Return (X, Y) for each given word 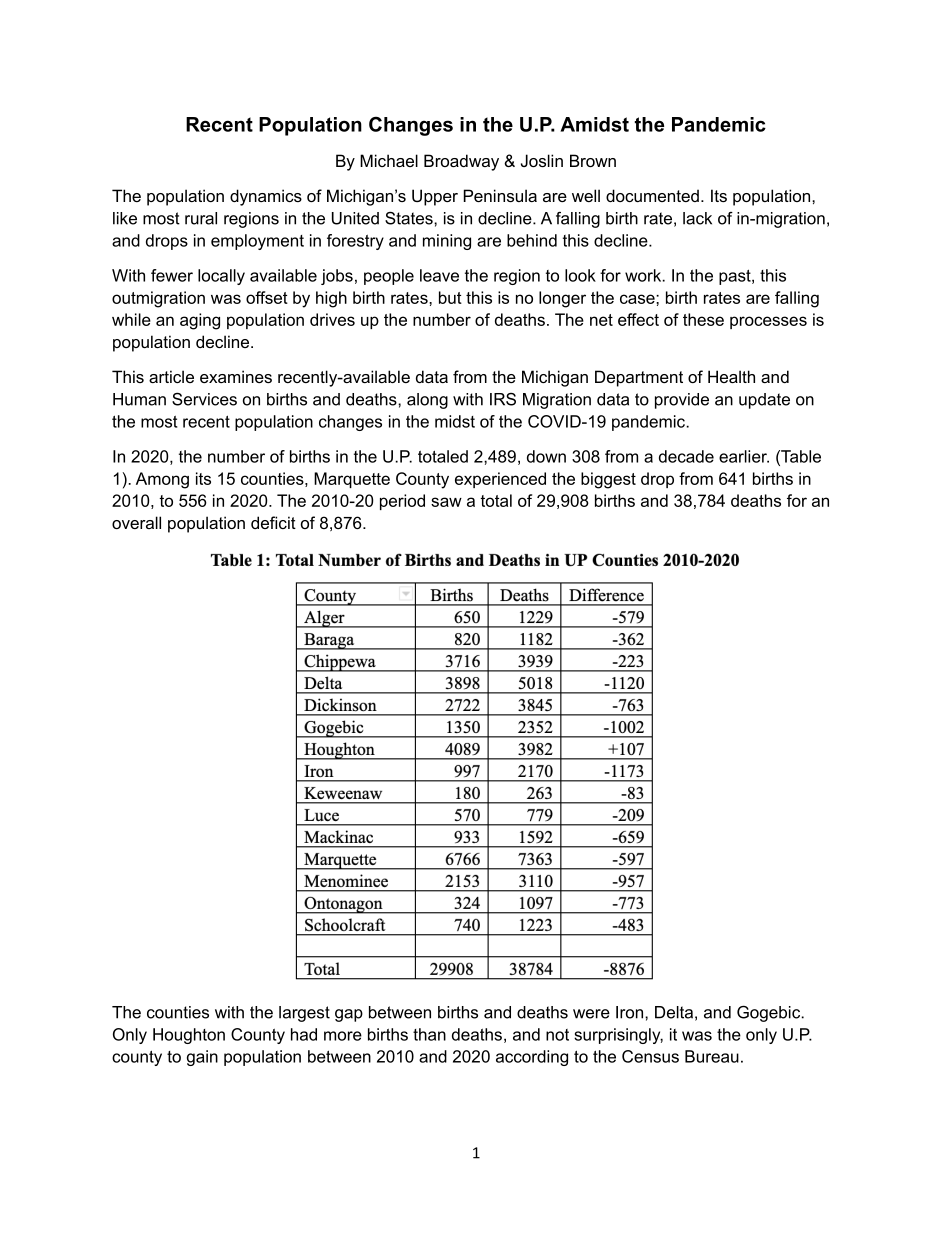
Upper (435, 197)
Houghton (189, 1036)
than (429, 1034)
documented (652, 195)
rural (201, 218)
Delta (674, 1012)
